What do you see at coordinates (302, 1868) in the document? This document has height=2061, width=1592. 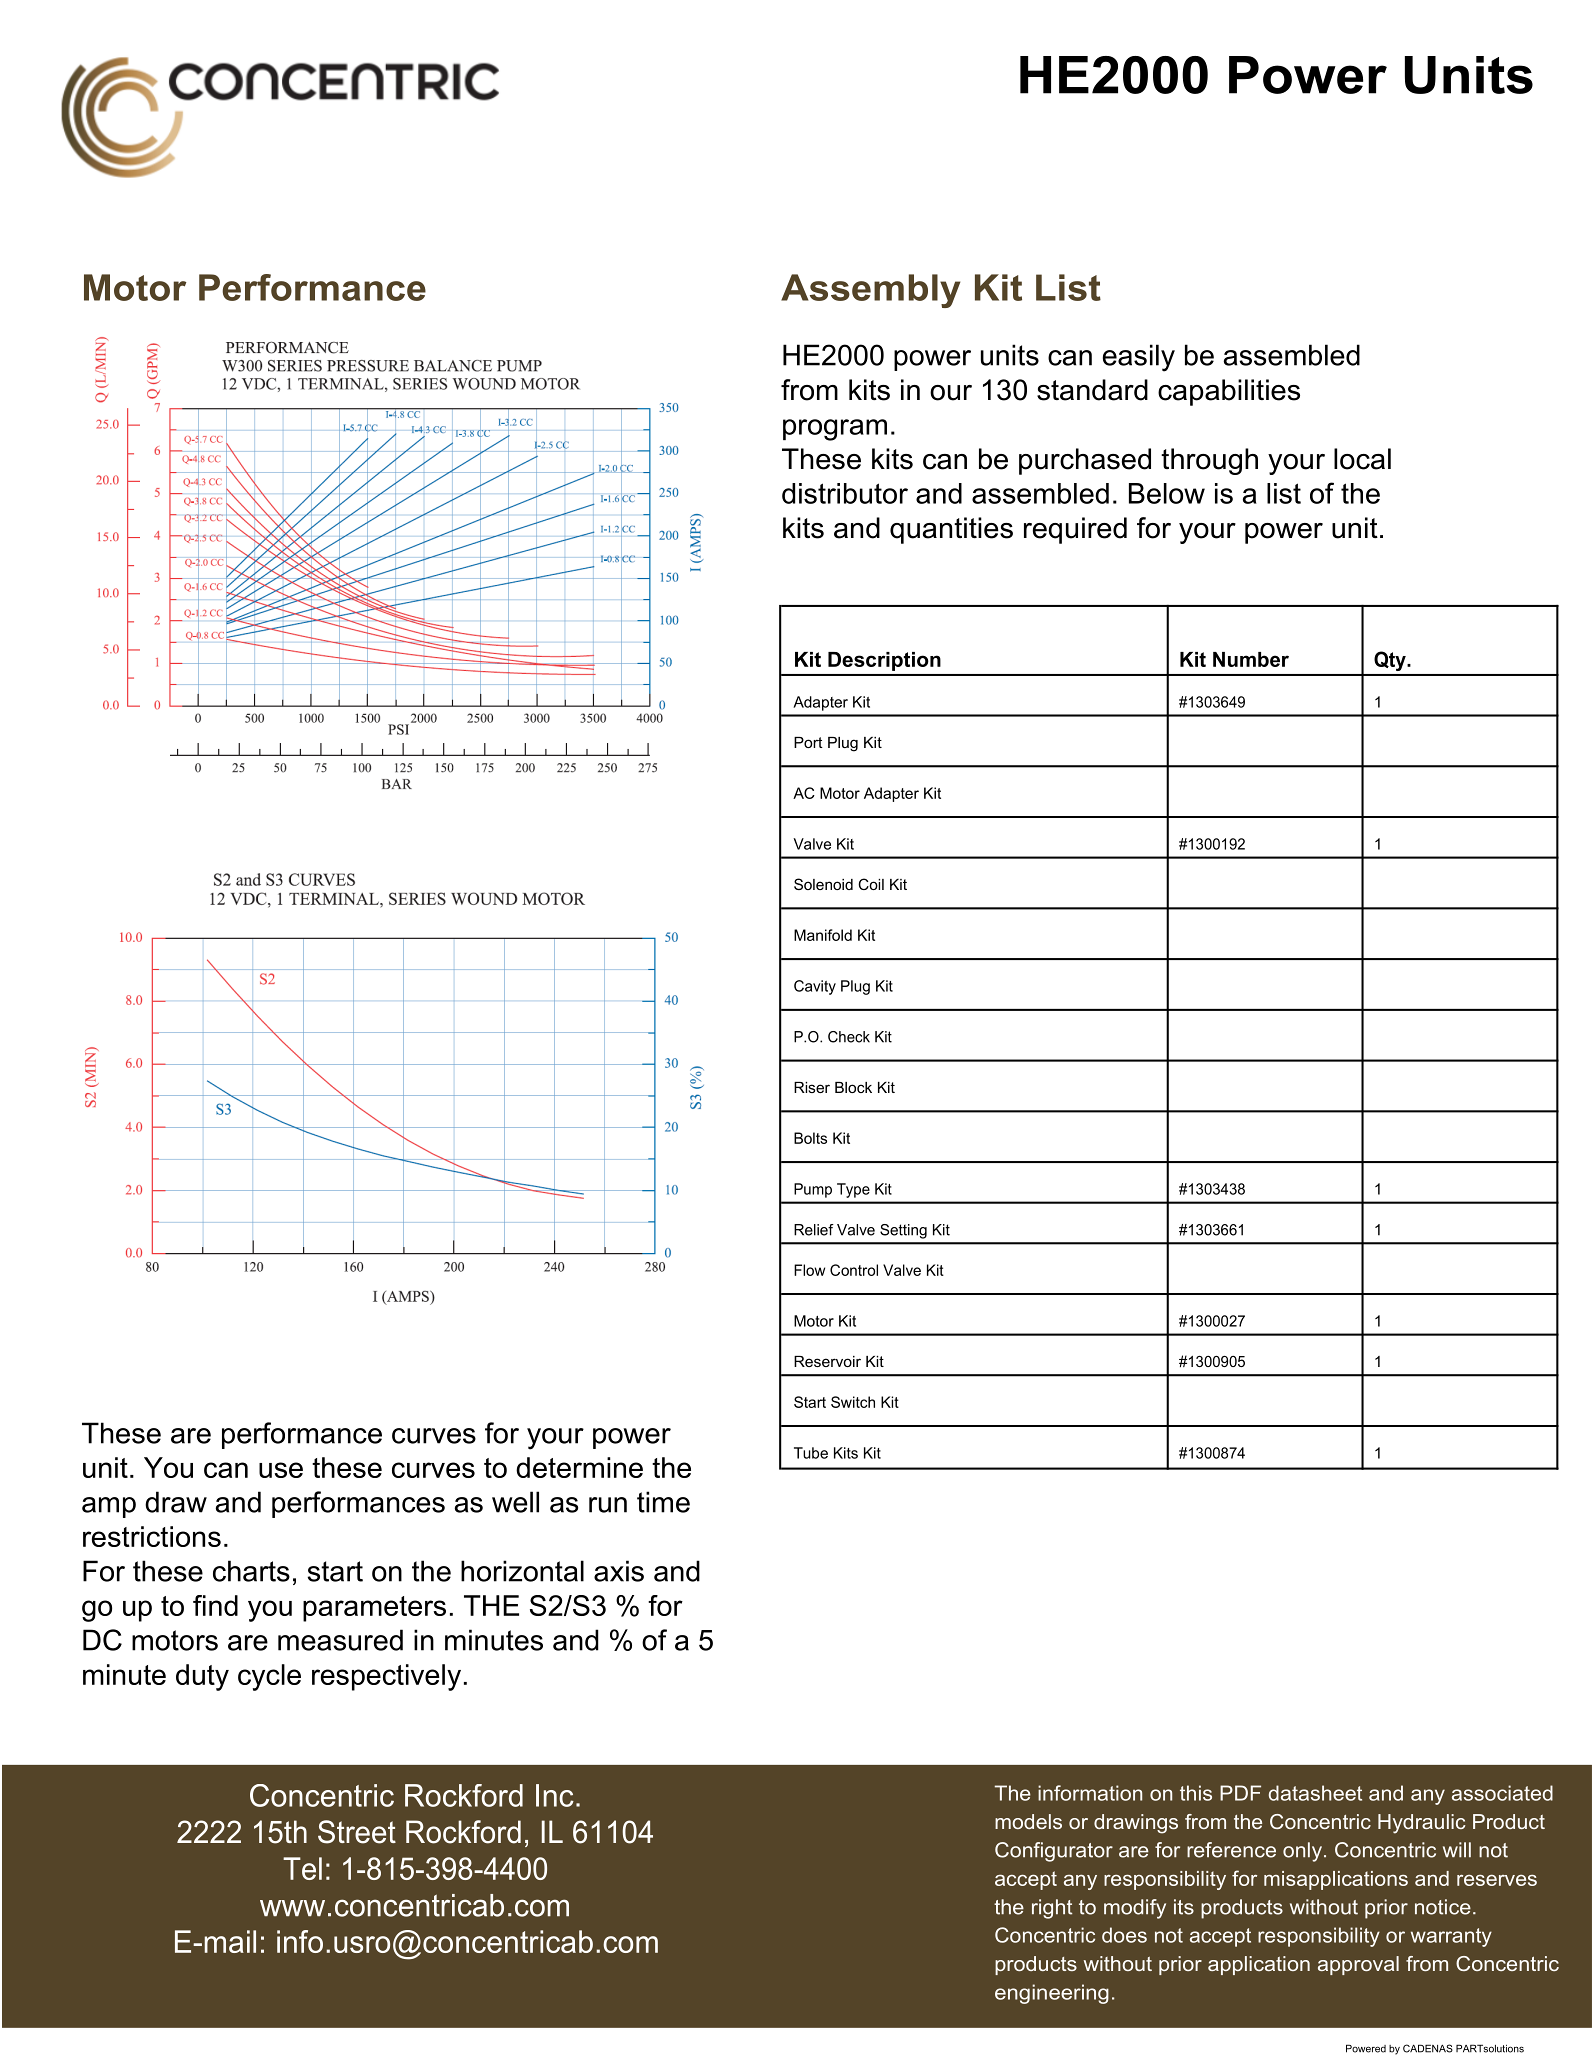 I see `Tel` at bounding box center [302, 1868].
